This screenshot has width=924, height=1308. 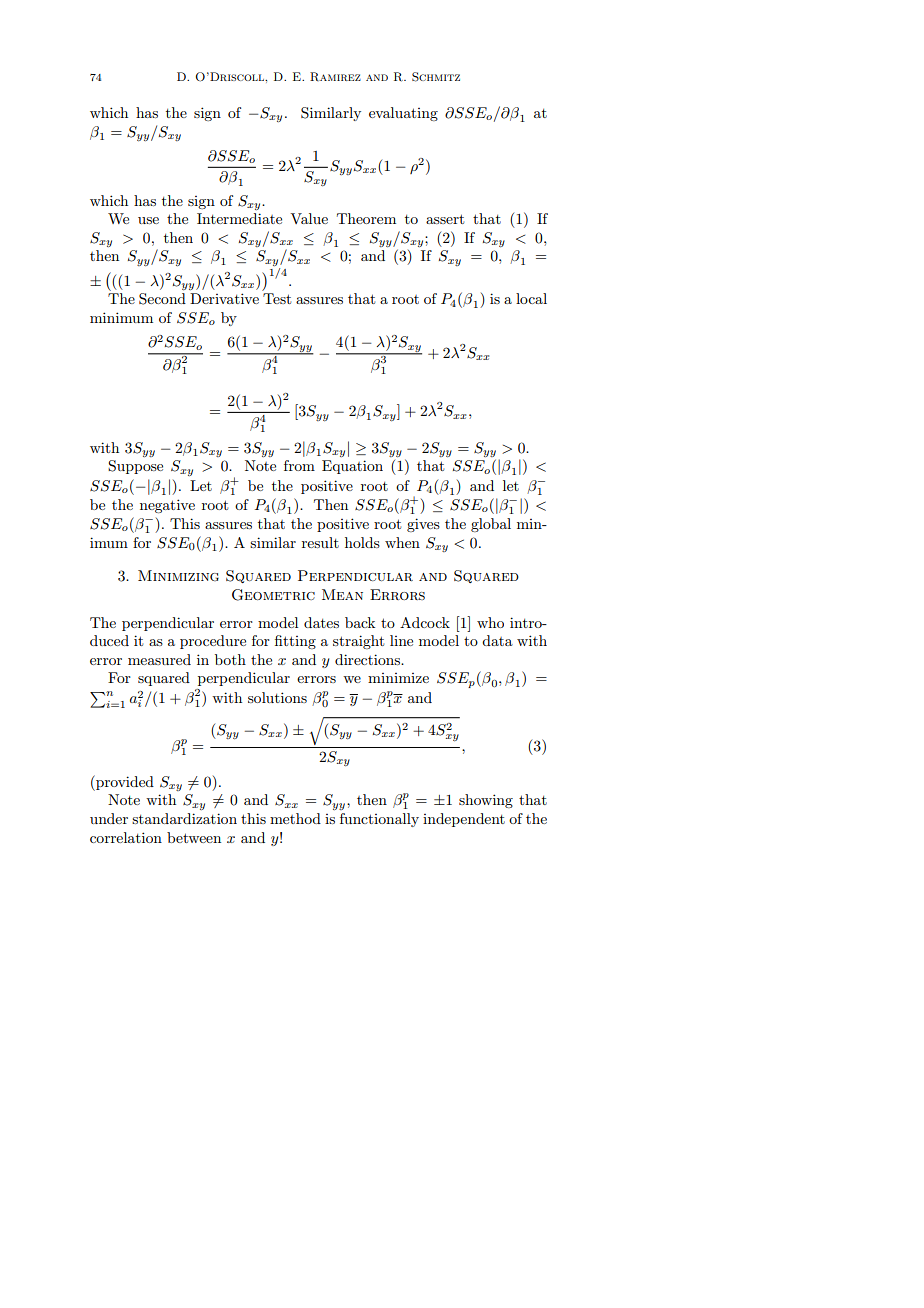 What do you see at coordinates (135, 467) in the screenshot?
I see `Suppose` at bounding box center [135, 467].
